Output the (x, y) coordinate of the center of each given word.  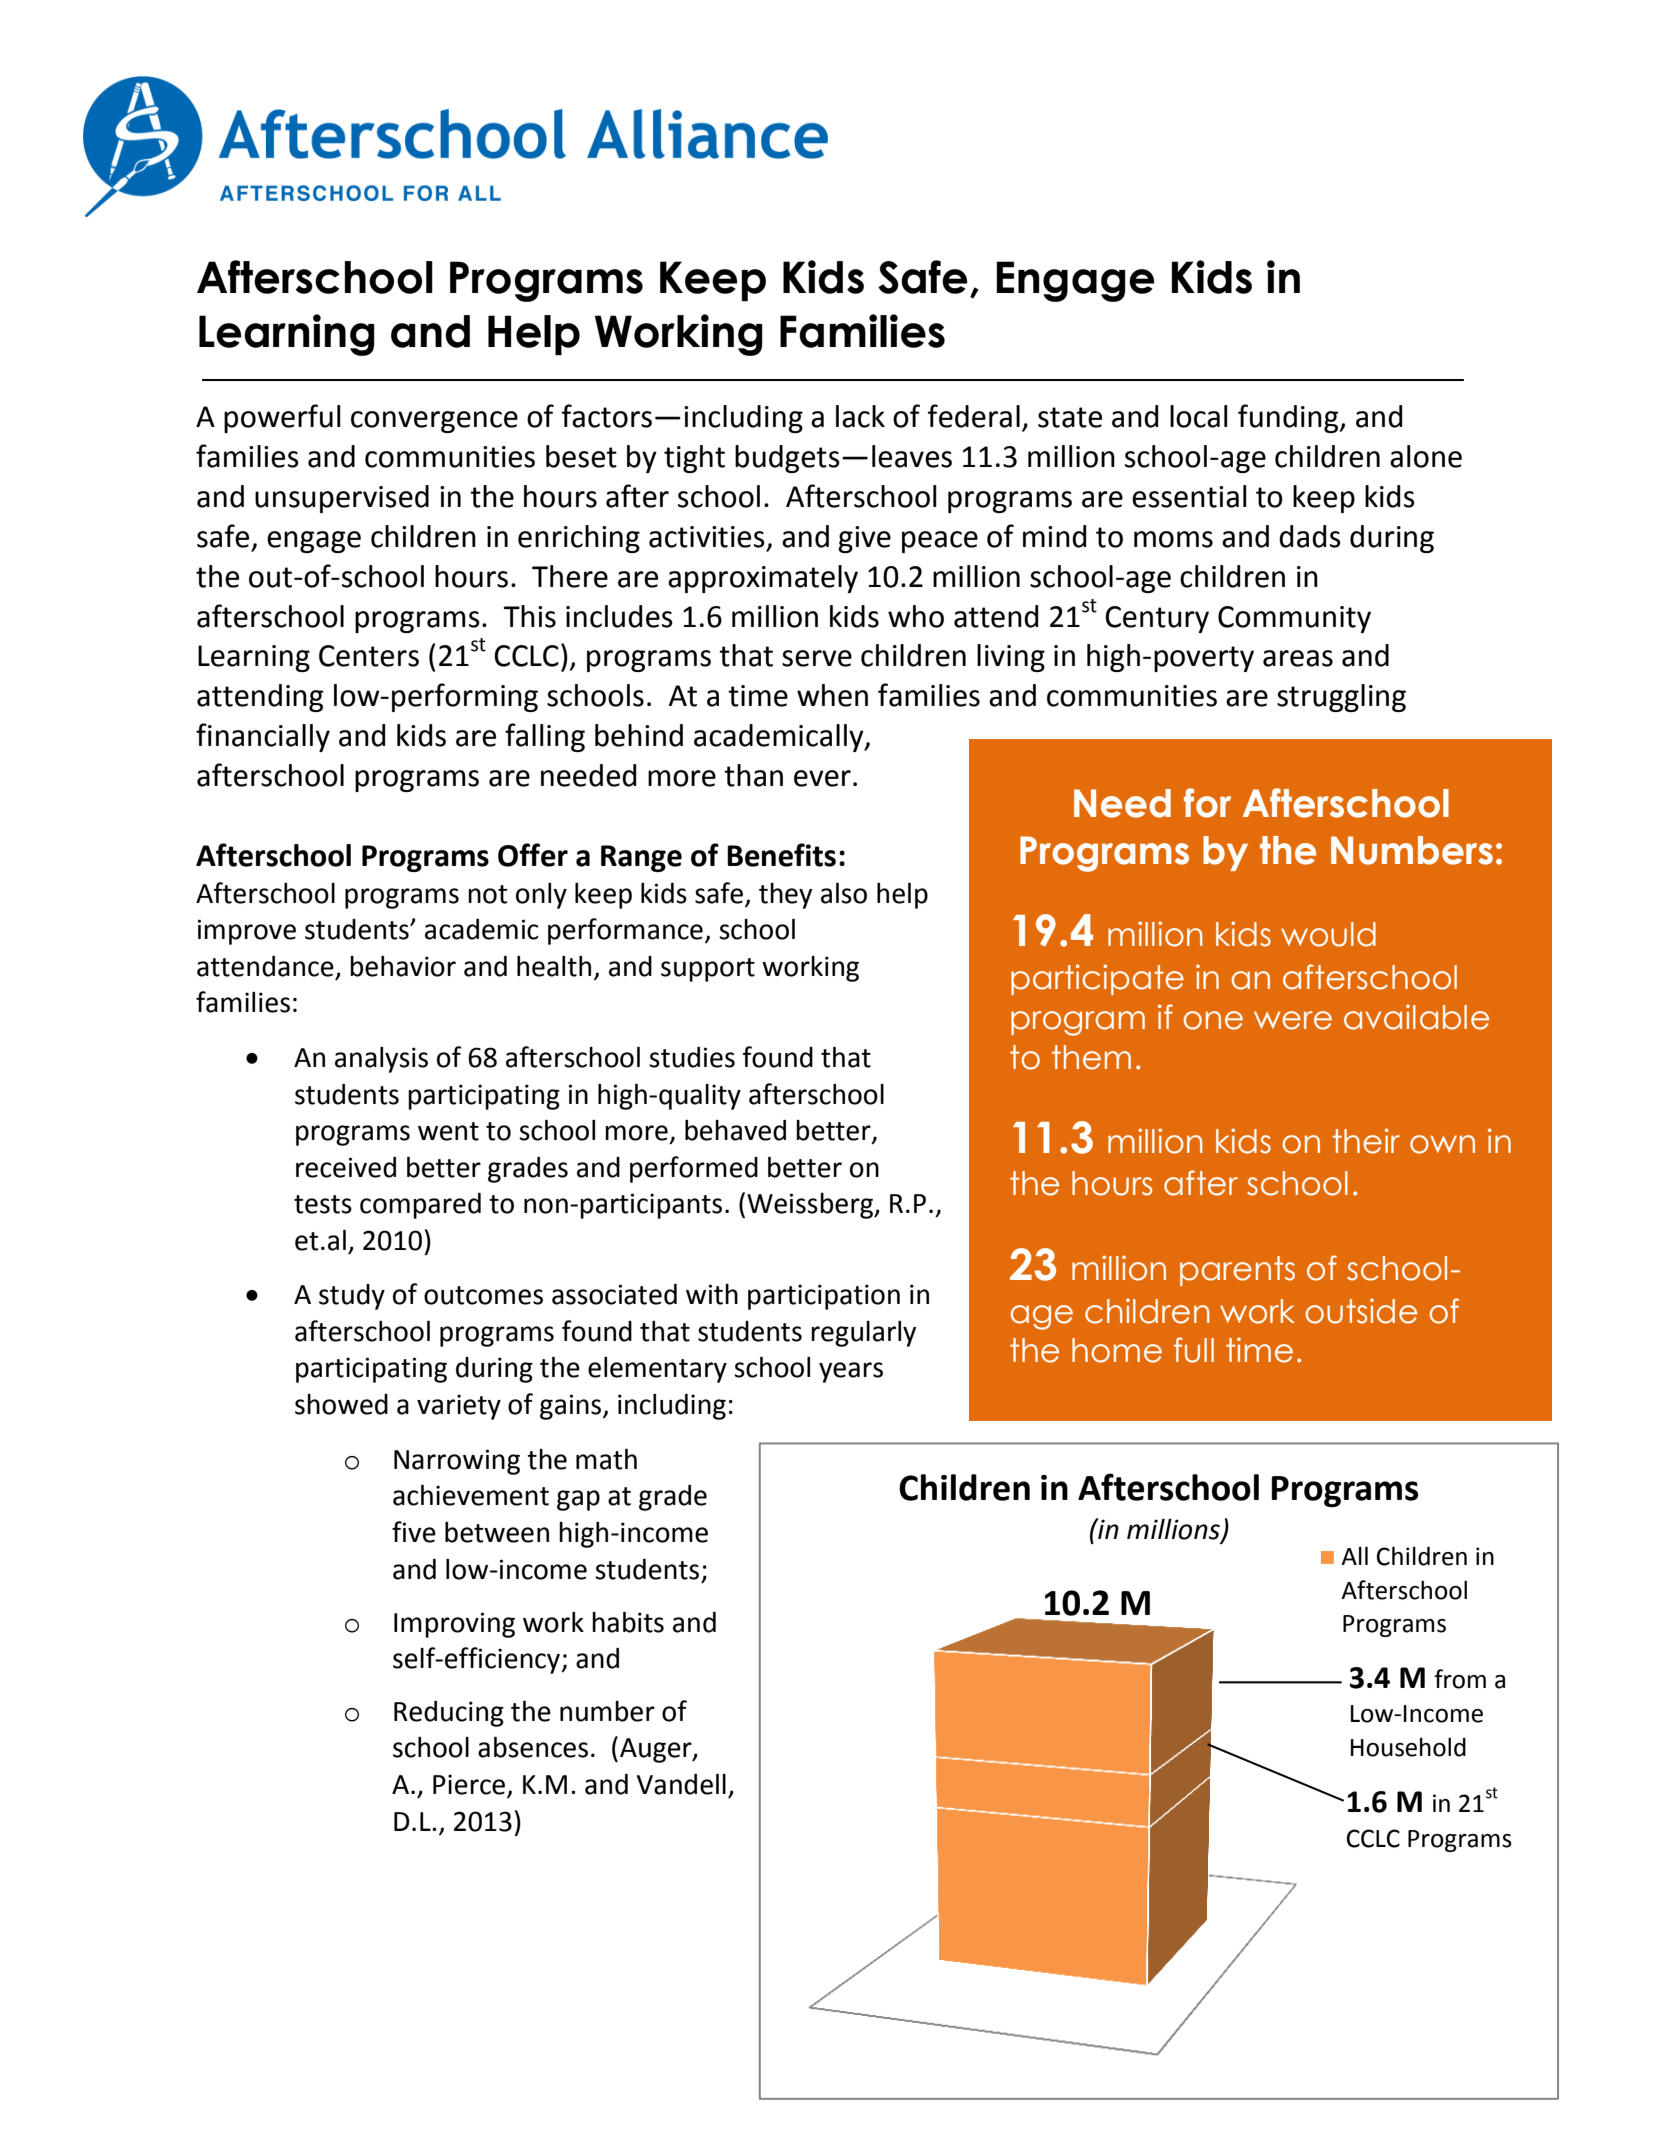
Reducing (449, 1714)
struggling (1341, 698)
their (1366, 1141)
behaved (735, 1130)
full (1194, 1350)
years (851, 1372)
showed (341, 1404)
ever (822, 778)
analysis (381, 1060)
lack (860, 416)
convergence (434, 422)
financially (263, 737)
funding (1289, 418)
